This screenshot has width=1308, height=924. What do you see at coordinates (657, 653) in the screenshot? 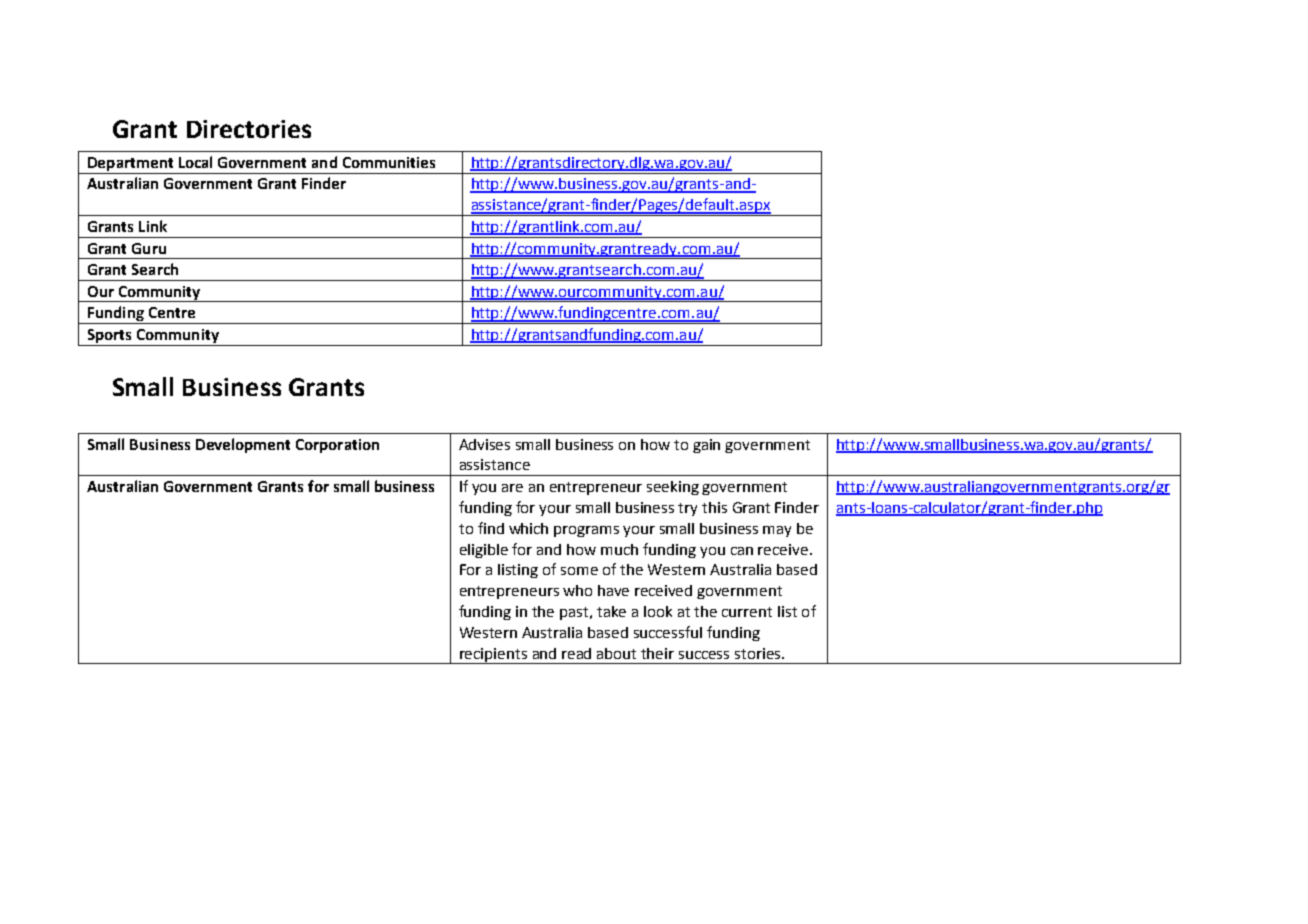
I see `their` at bounding box center [657, 653].
